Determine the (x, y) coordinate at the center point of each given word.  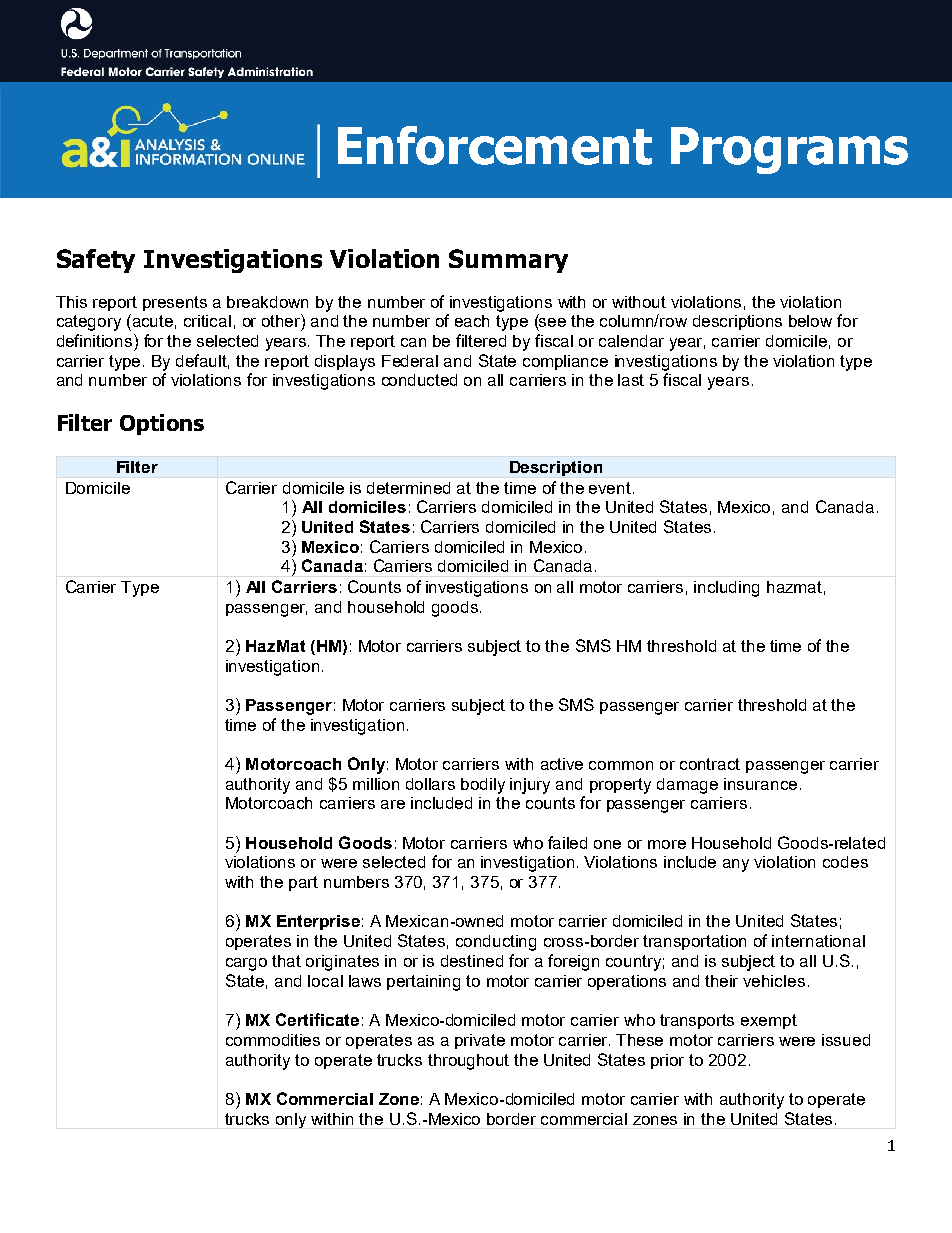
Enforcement (495, 145)
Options (162, 424)
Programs (789, 150)
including (726, 589)
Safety (96, 261)
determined (408, 488)
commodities (273, 1040)
